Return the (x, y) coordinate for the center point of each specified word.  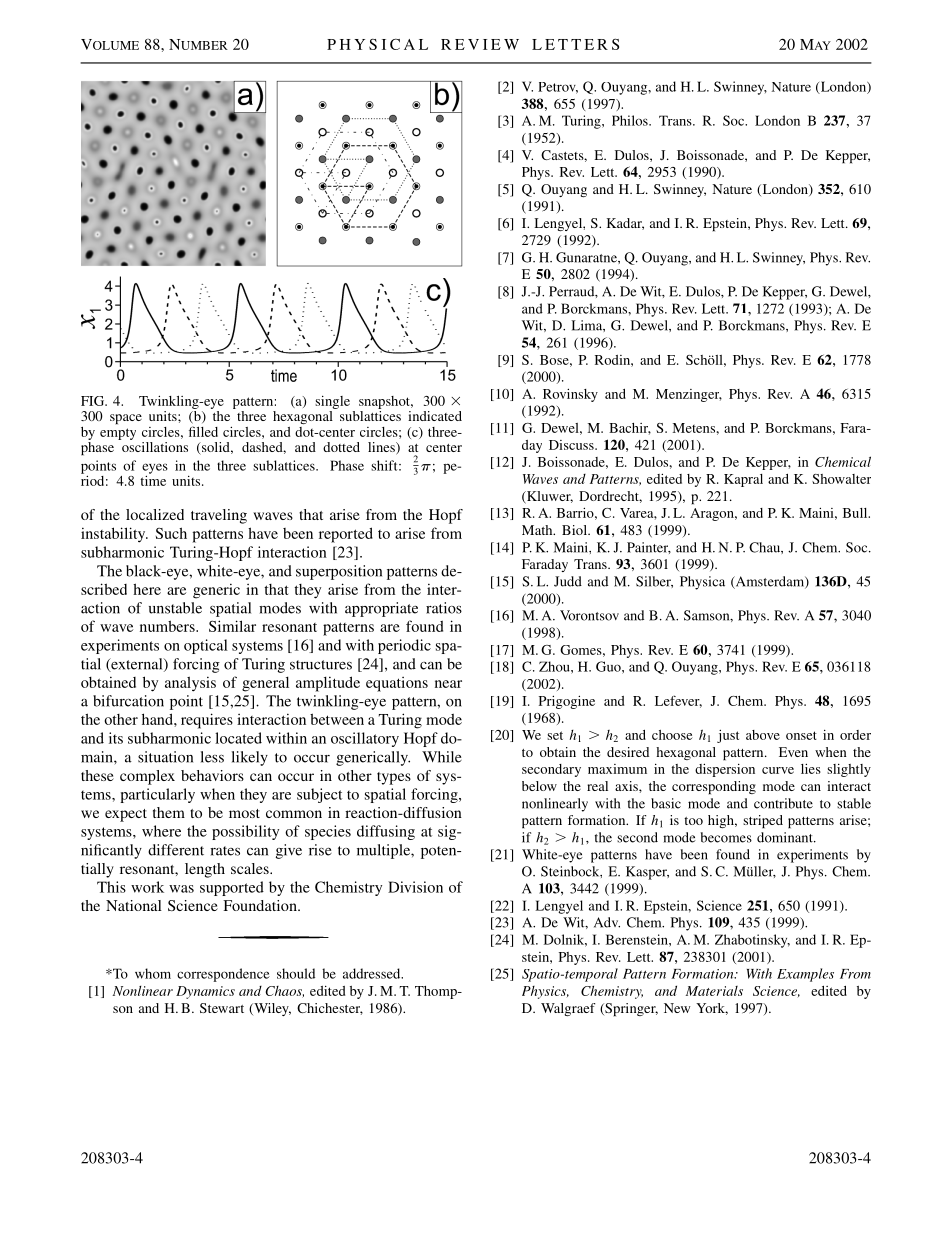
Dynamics (205, 992)
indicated (435, 416)
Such (171, 533)
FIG (94, 401)
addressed (373, 973)
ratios (444, 608)
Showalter (841, 479)
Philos (631, 120)
